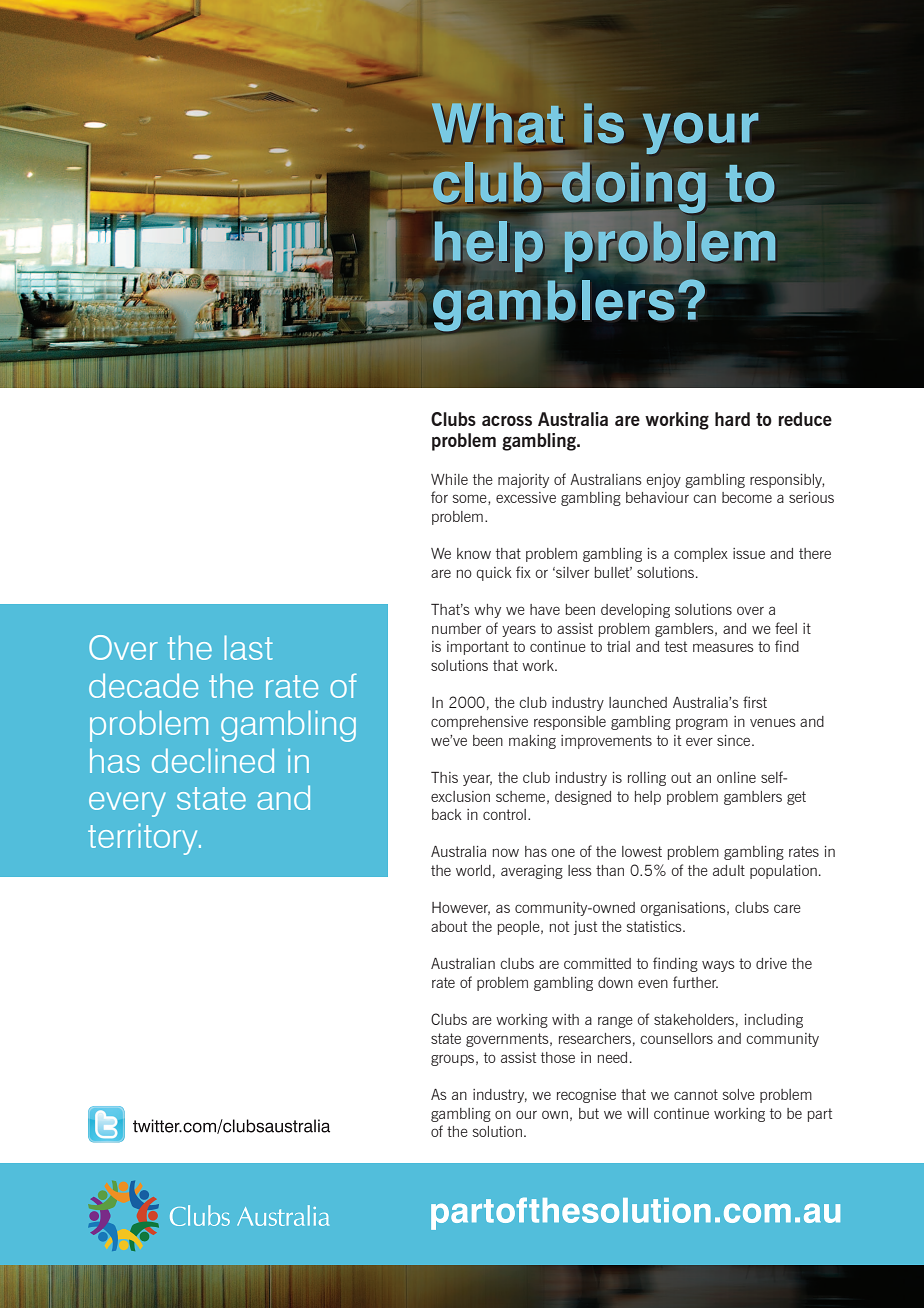  I want to click on territory, so click(144, 839).
